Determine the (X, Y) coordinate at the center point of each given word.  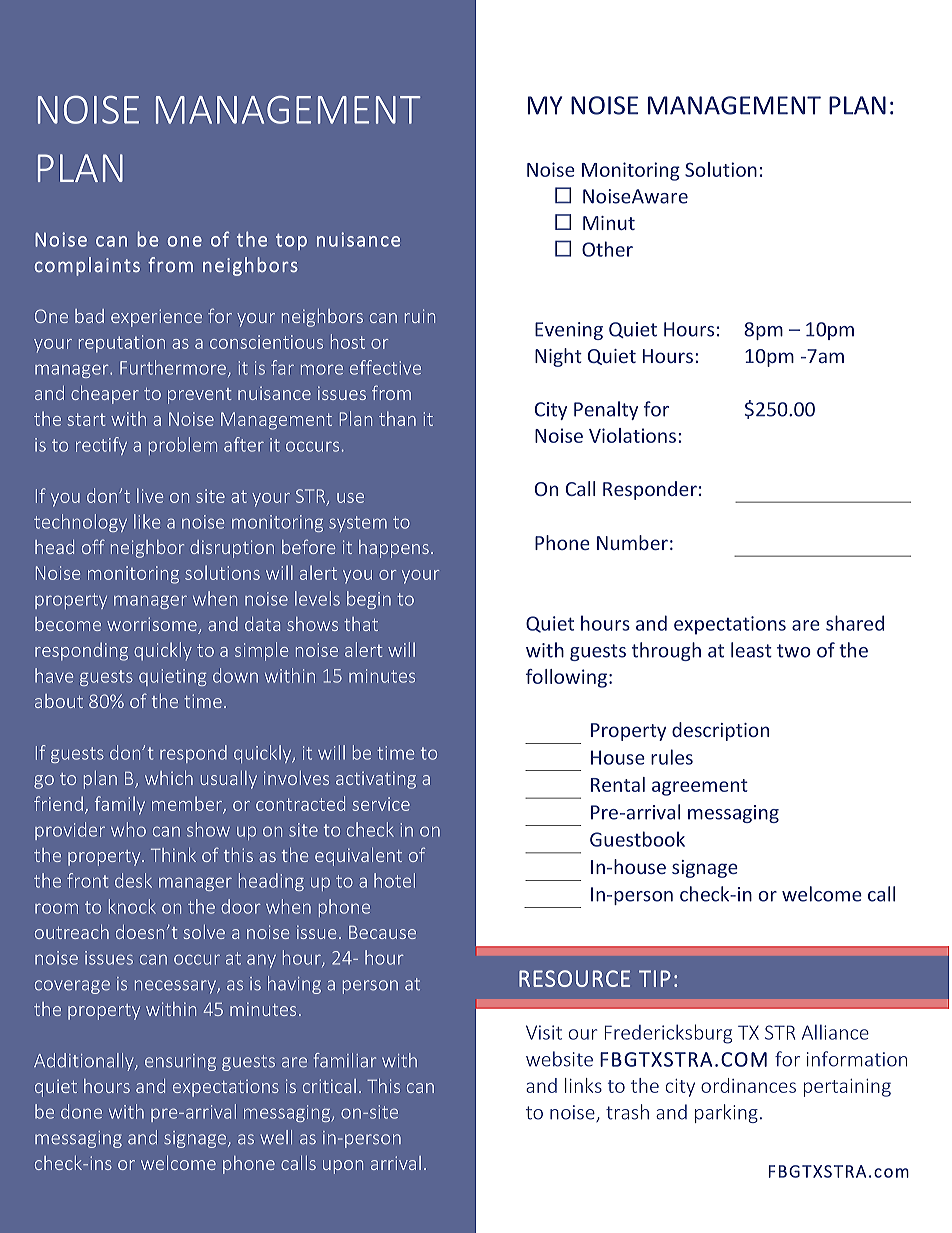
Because (382, 932)
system (358, 524)
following (566, 678)
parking (726, 1113)
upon (343, 1167)
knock (132, 906)
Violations (632, 435)
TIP (655, 978)
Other (607, 249)
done (81, 1111)
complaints (87, 266)
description (720, 731)
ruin (420, 316)
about (59, 701)
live (150, 495)
